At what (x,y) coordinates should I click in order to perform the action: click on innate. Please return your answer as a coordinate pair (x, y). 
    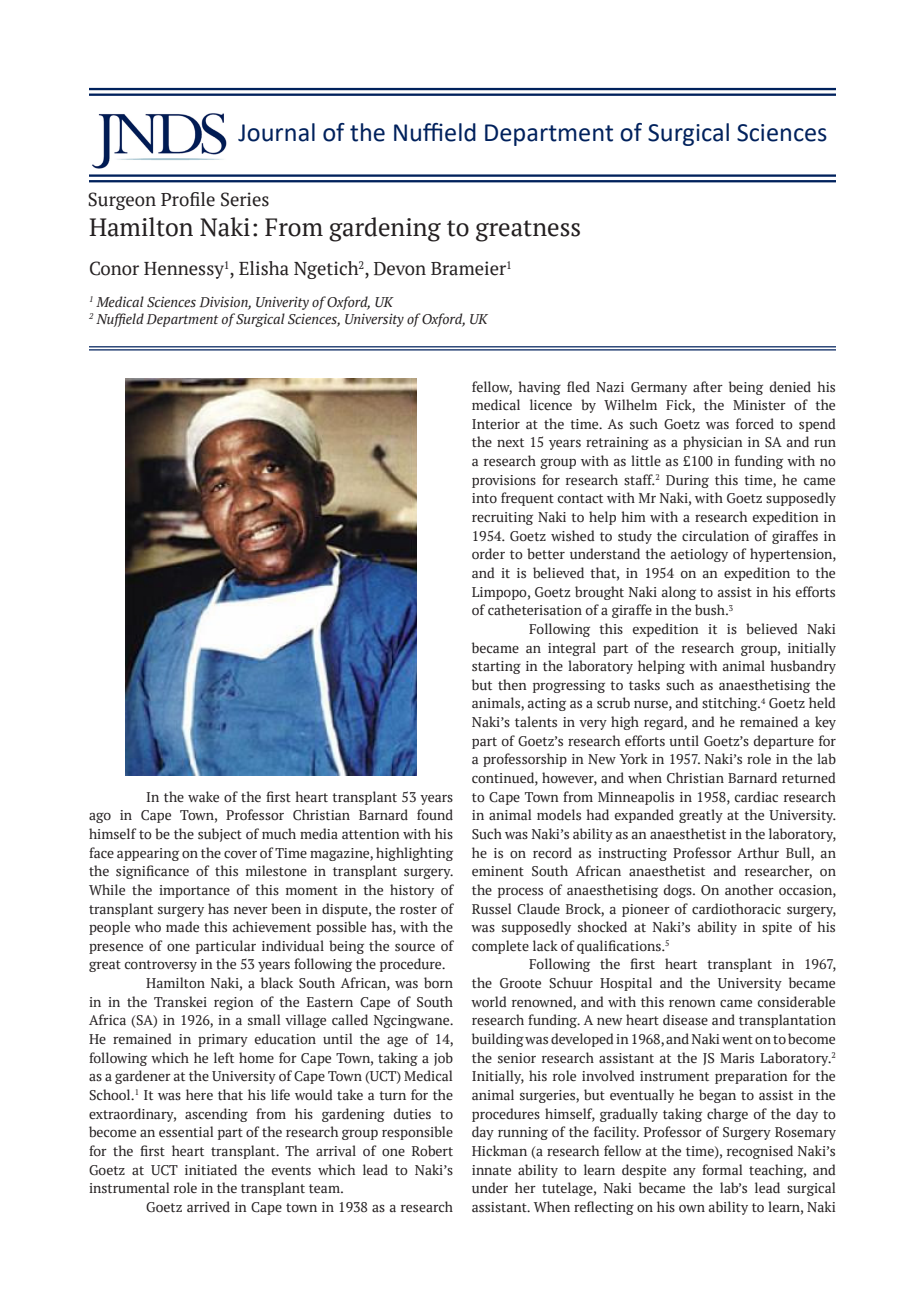
    Looking at the image, I should click on (491, 1170).
